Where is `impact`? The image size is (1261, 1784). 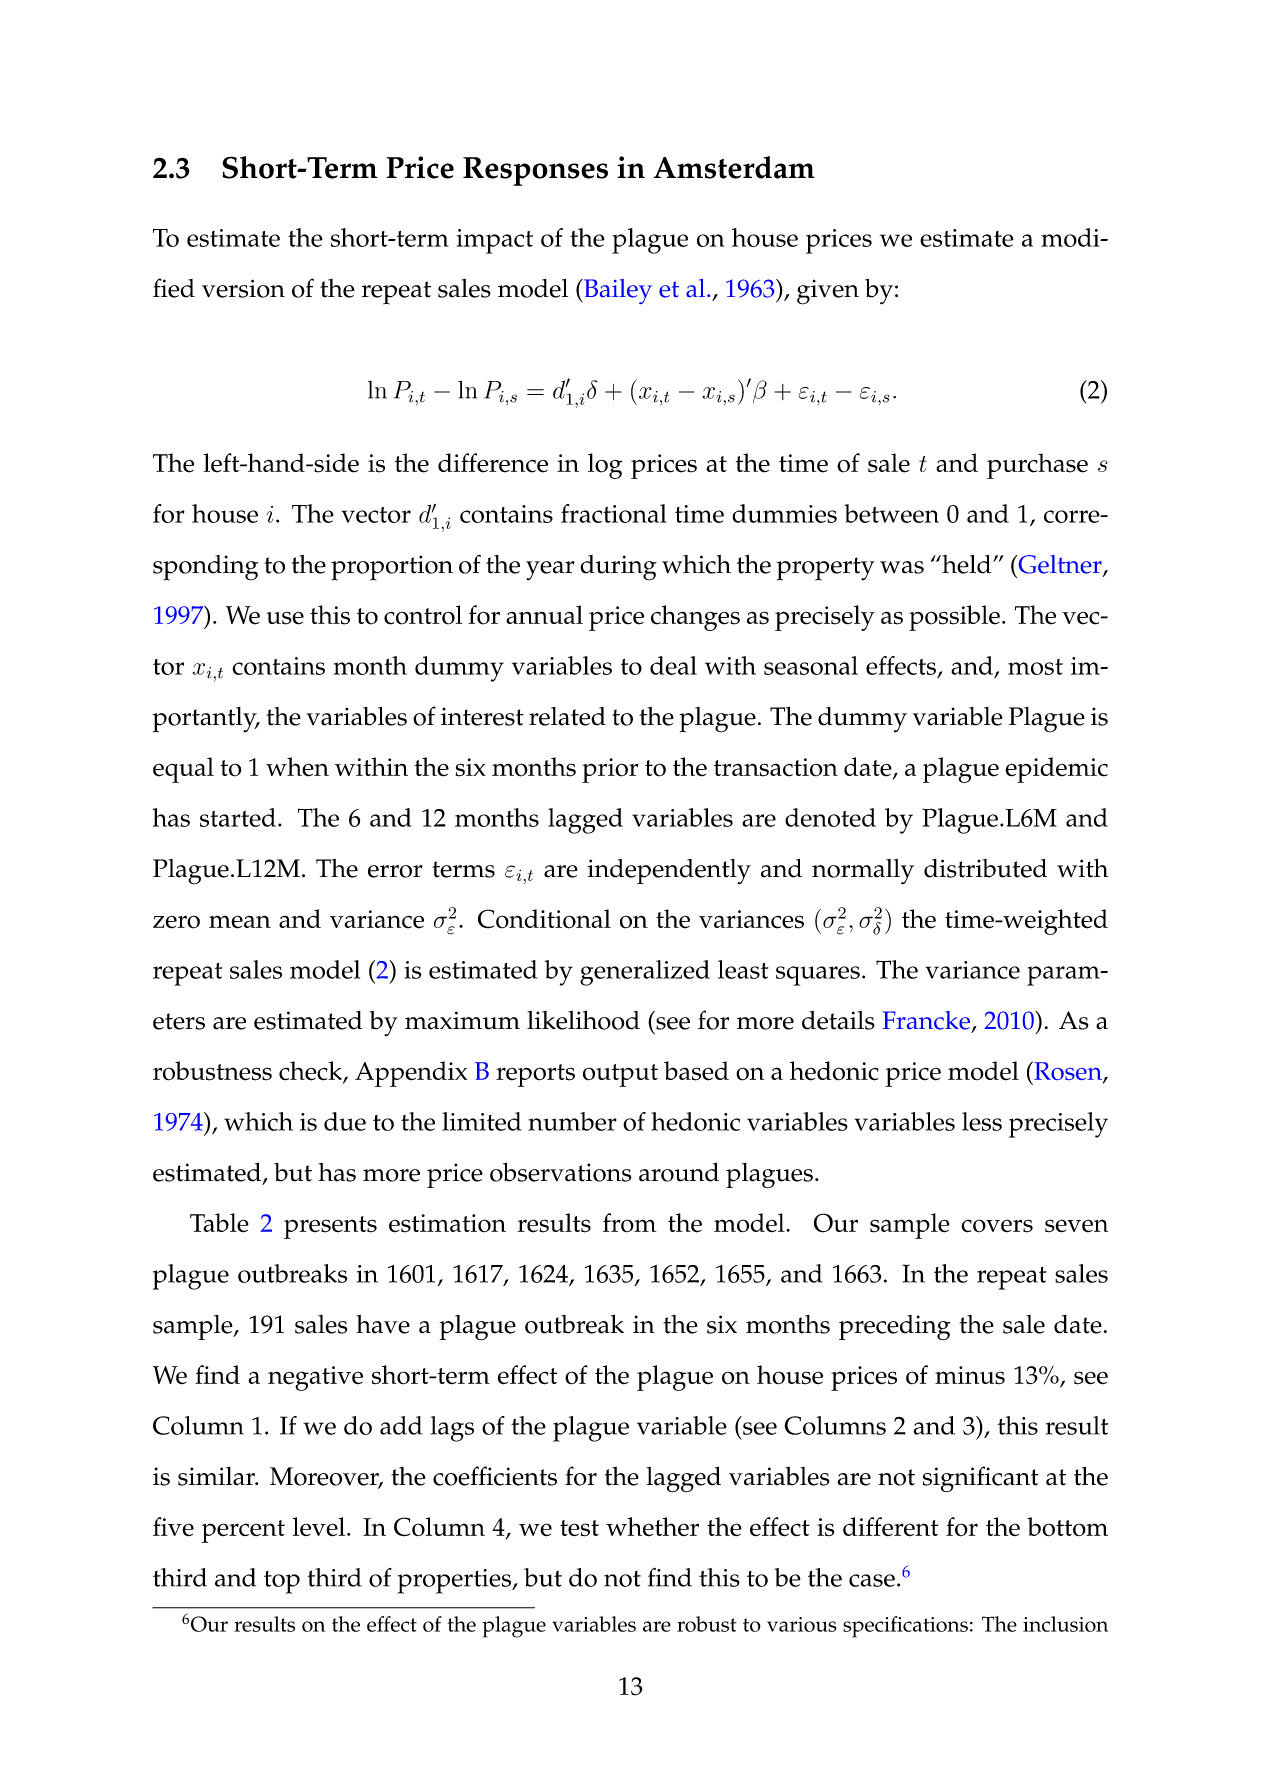 impact is located at coordinates (494, 241).
